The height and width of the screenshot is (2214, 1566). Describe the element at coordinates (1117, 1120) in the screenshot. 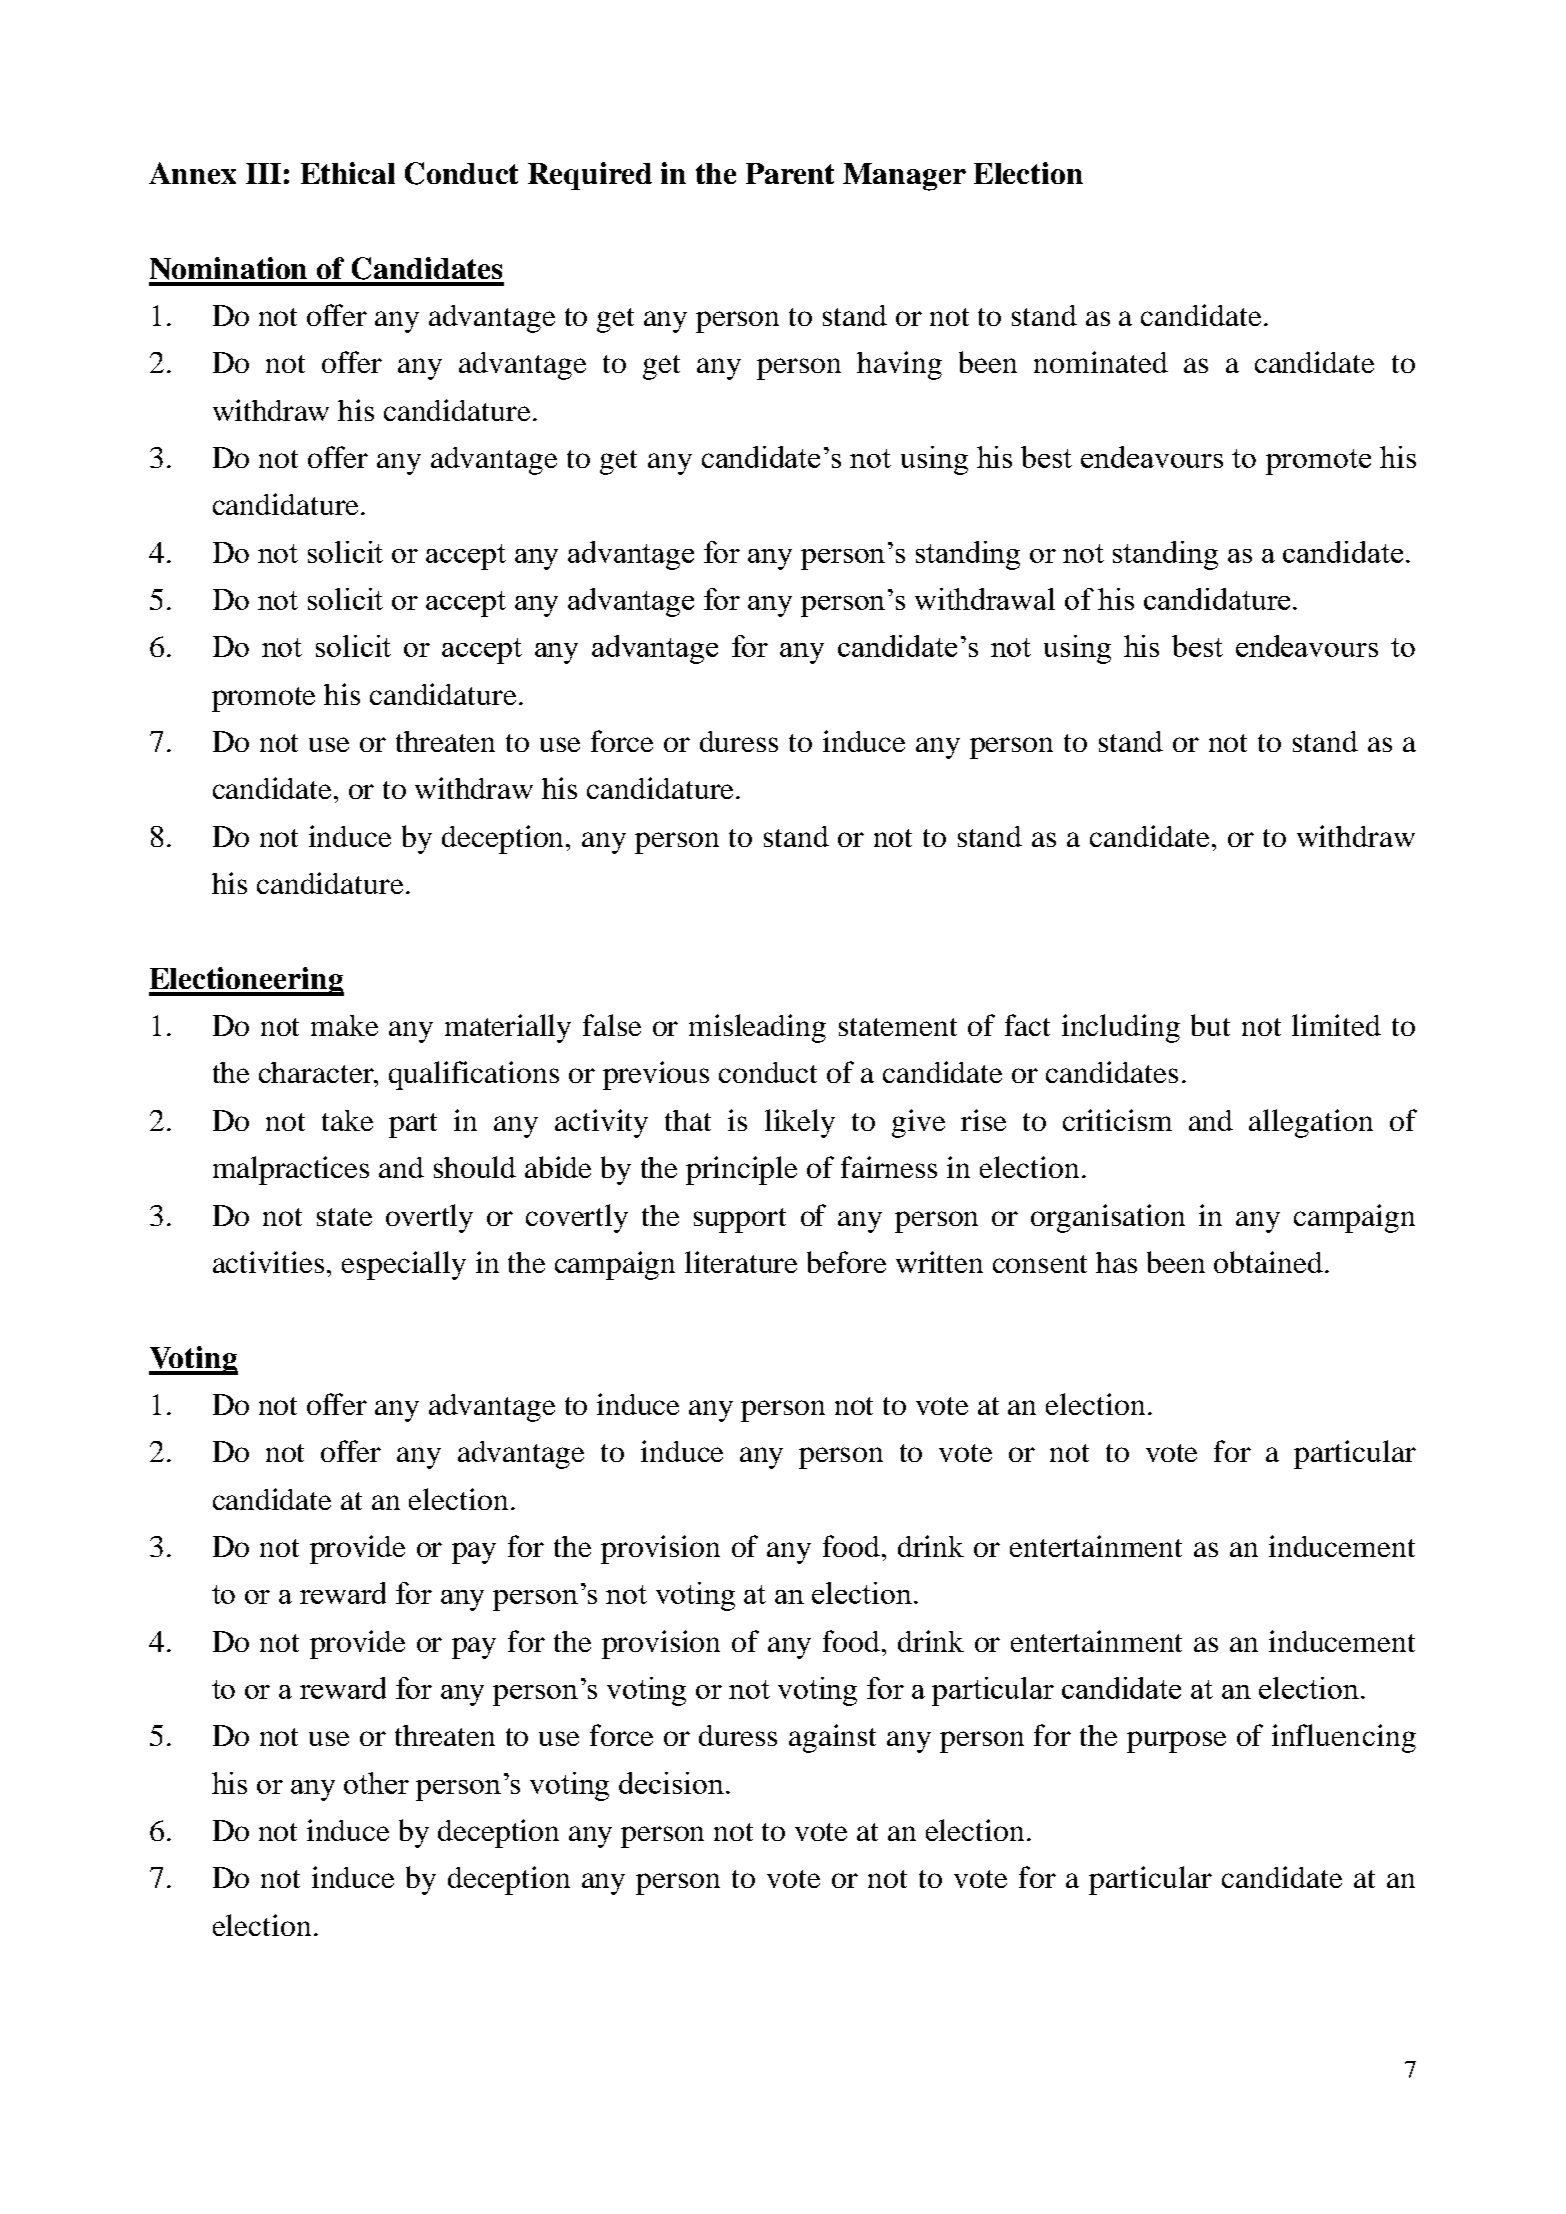

I see `criticism` at that location.
